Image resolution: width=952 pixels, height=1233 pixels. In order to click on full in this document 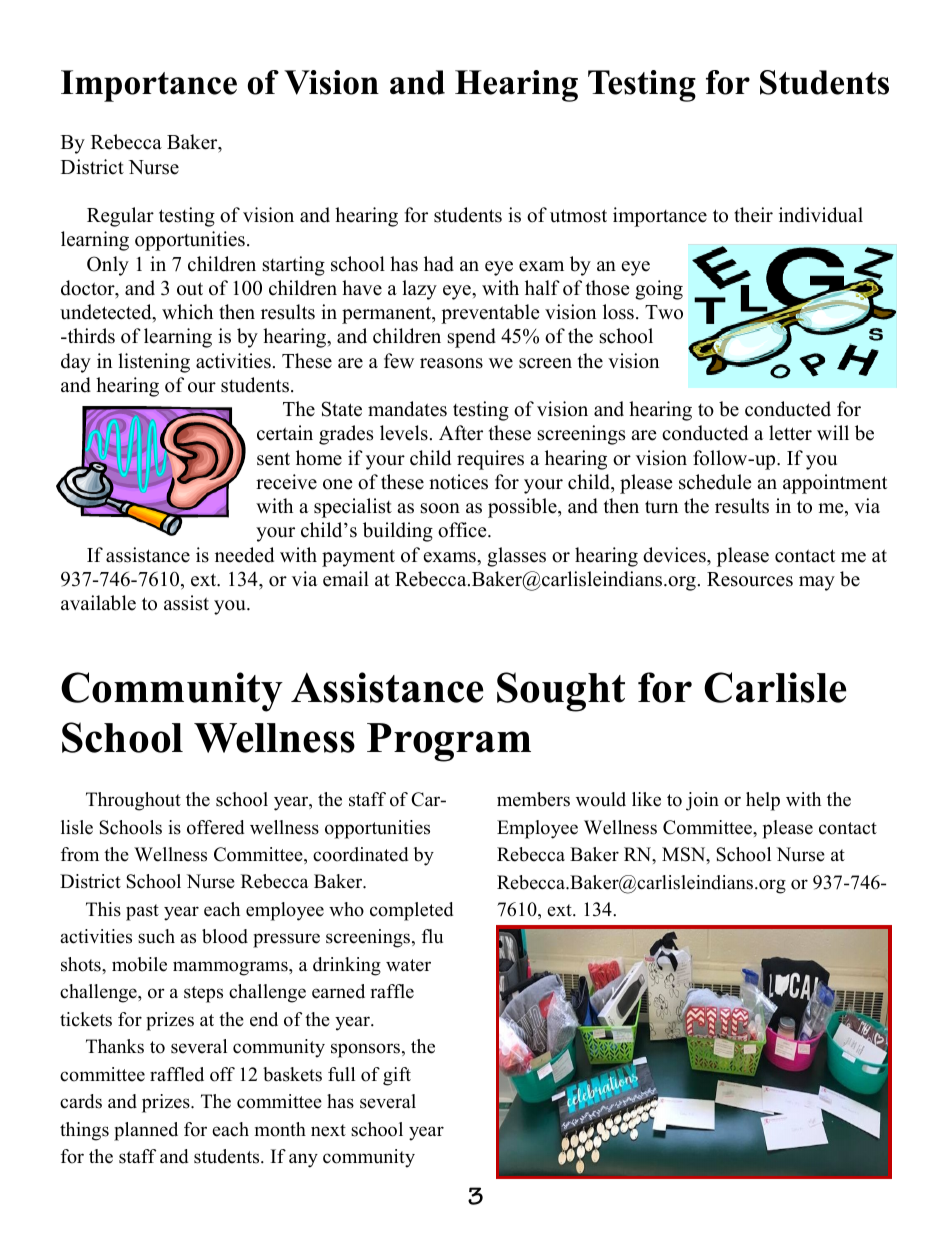, I will do `click(341, 1074)`.
